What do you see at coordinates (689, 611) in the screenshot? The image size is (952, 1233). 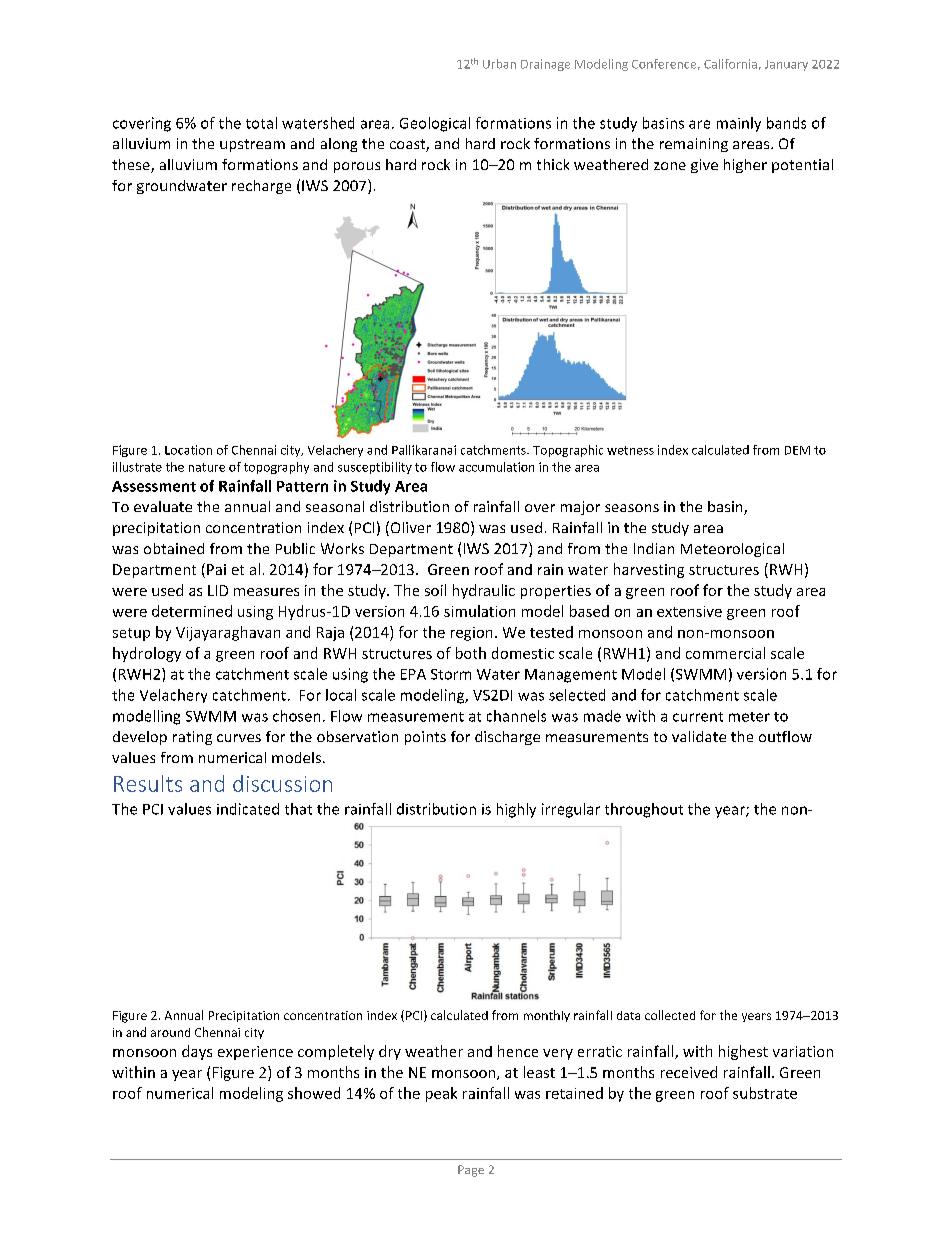 I see `extensive` at bounding box center [689, 611].
